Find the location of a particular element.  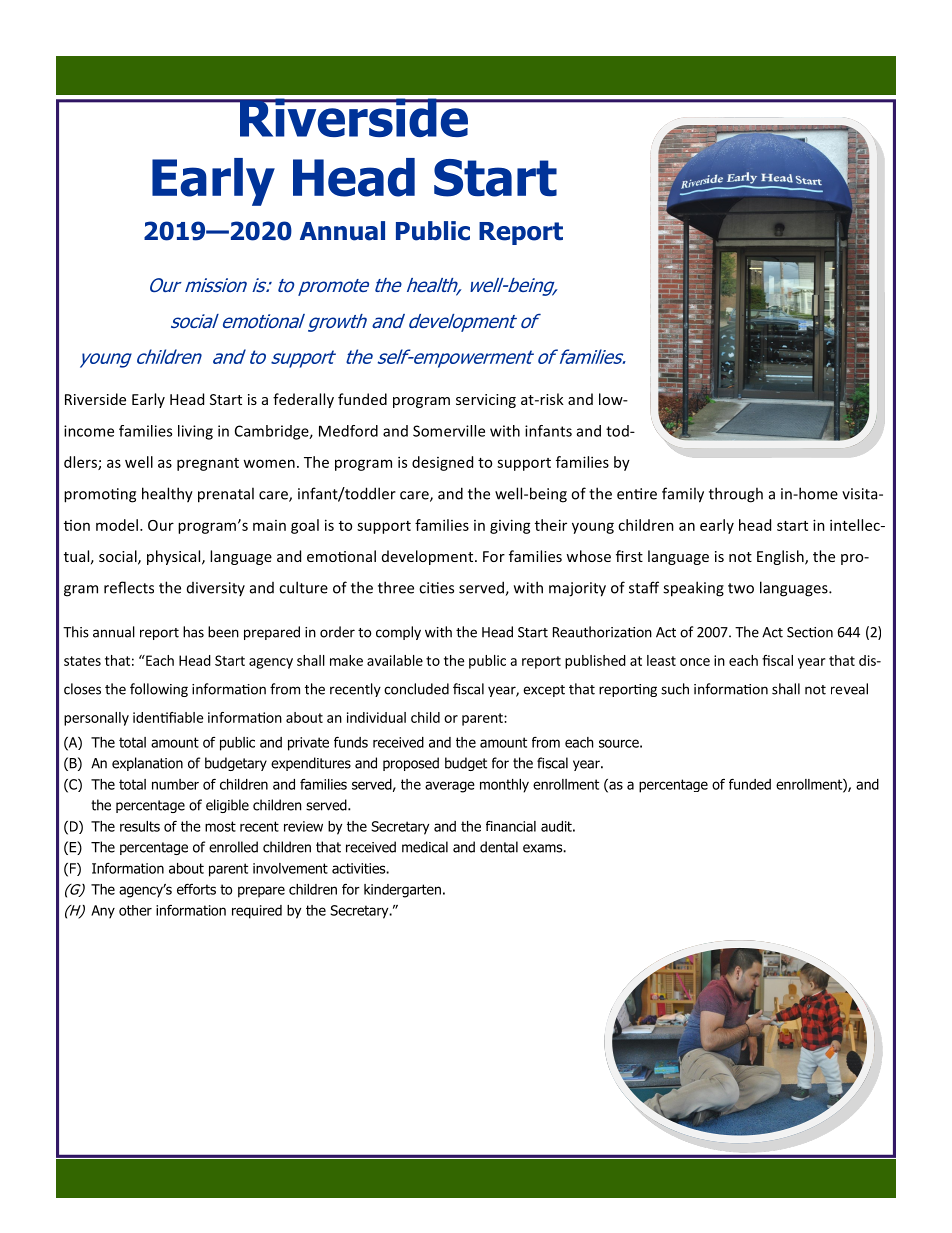

dental is located at coordinates (499, 847).
